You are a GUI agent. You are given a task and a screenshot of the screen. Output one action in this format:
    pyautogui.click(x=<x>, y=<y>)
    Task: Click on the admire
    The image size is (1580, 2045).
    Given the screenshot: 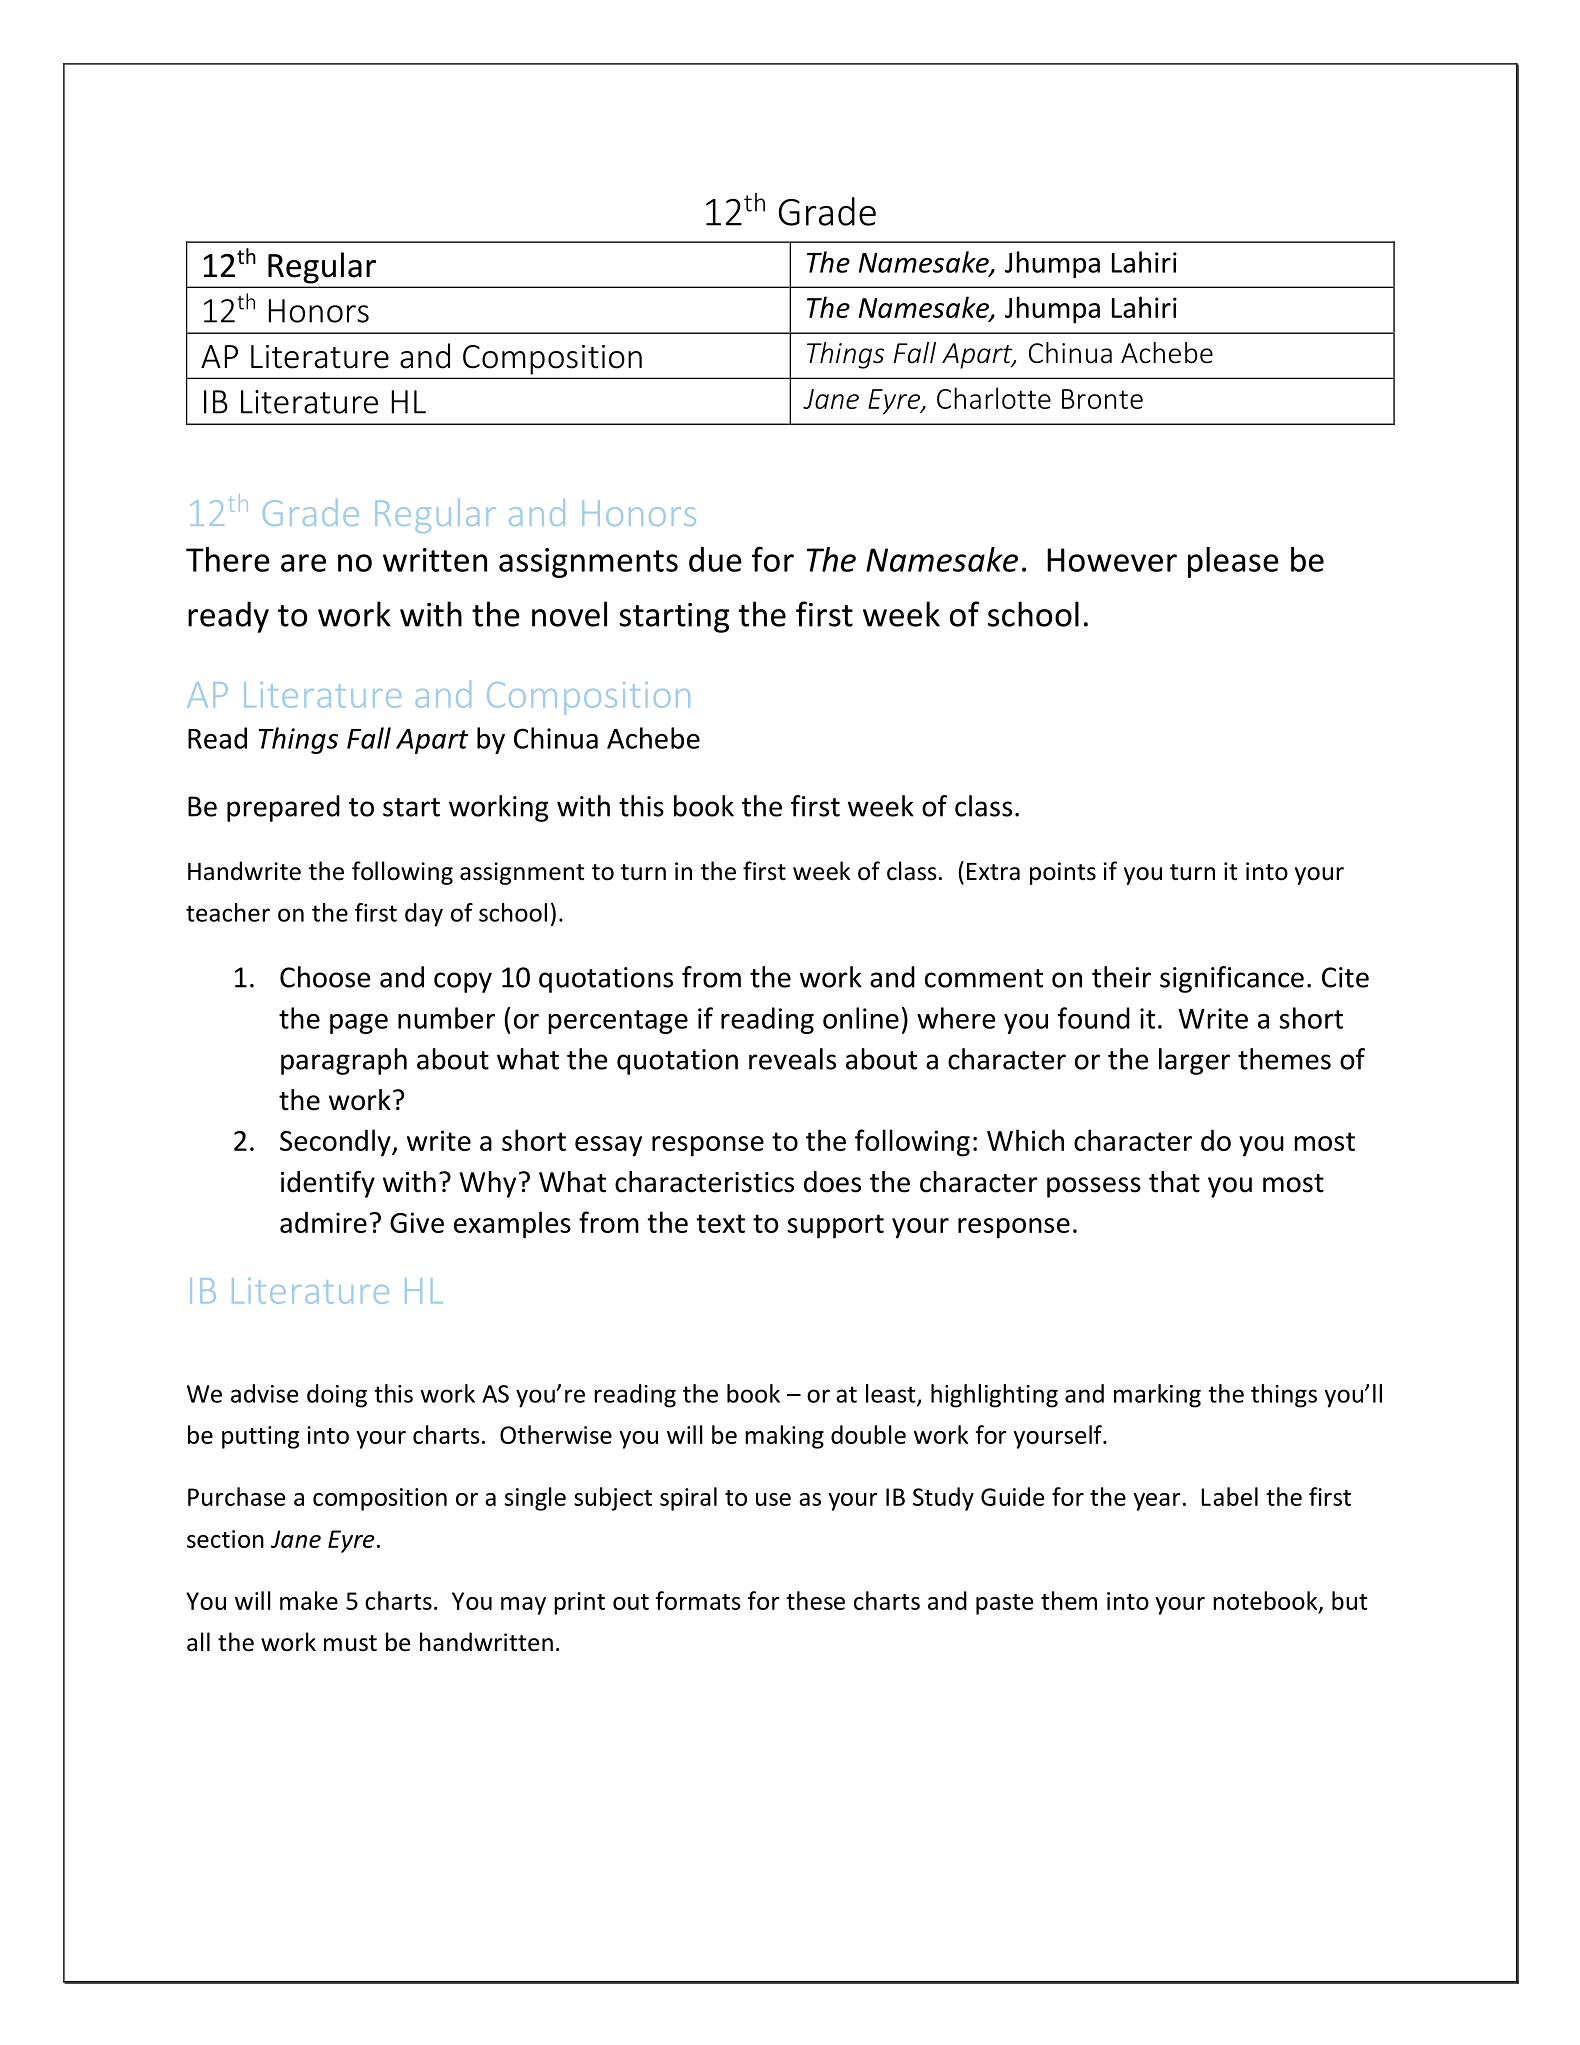 What is the action you would take?
    pyautogui.click(x=323, y=1222)
